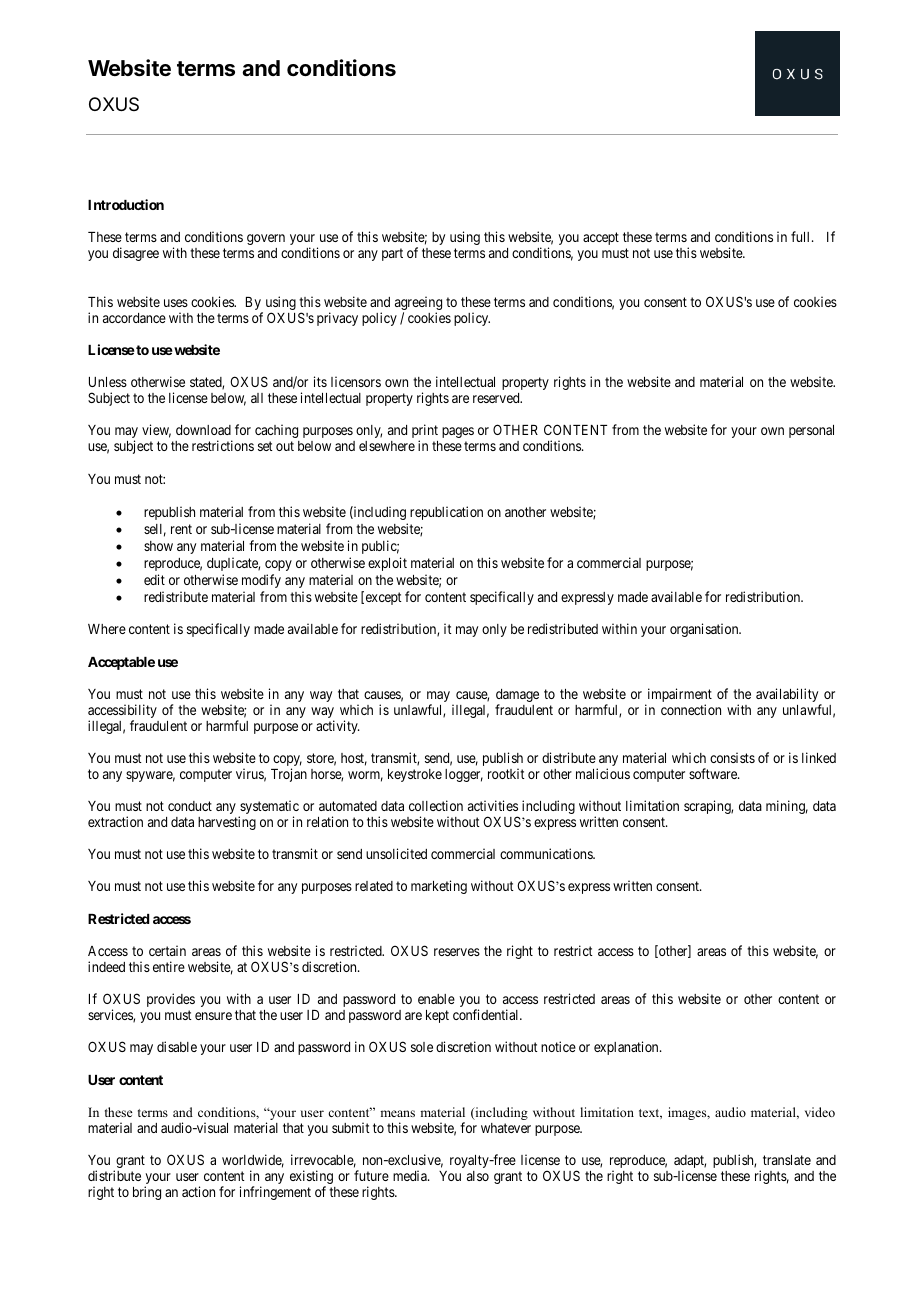  Describe the element at coordinates (457, 952) in the screenshot. I see `reserves` at that location.
